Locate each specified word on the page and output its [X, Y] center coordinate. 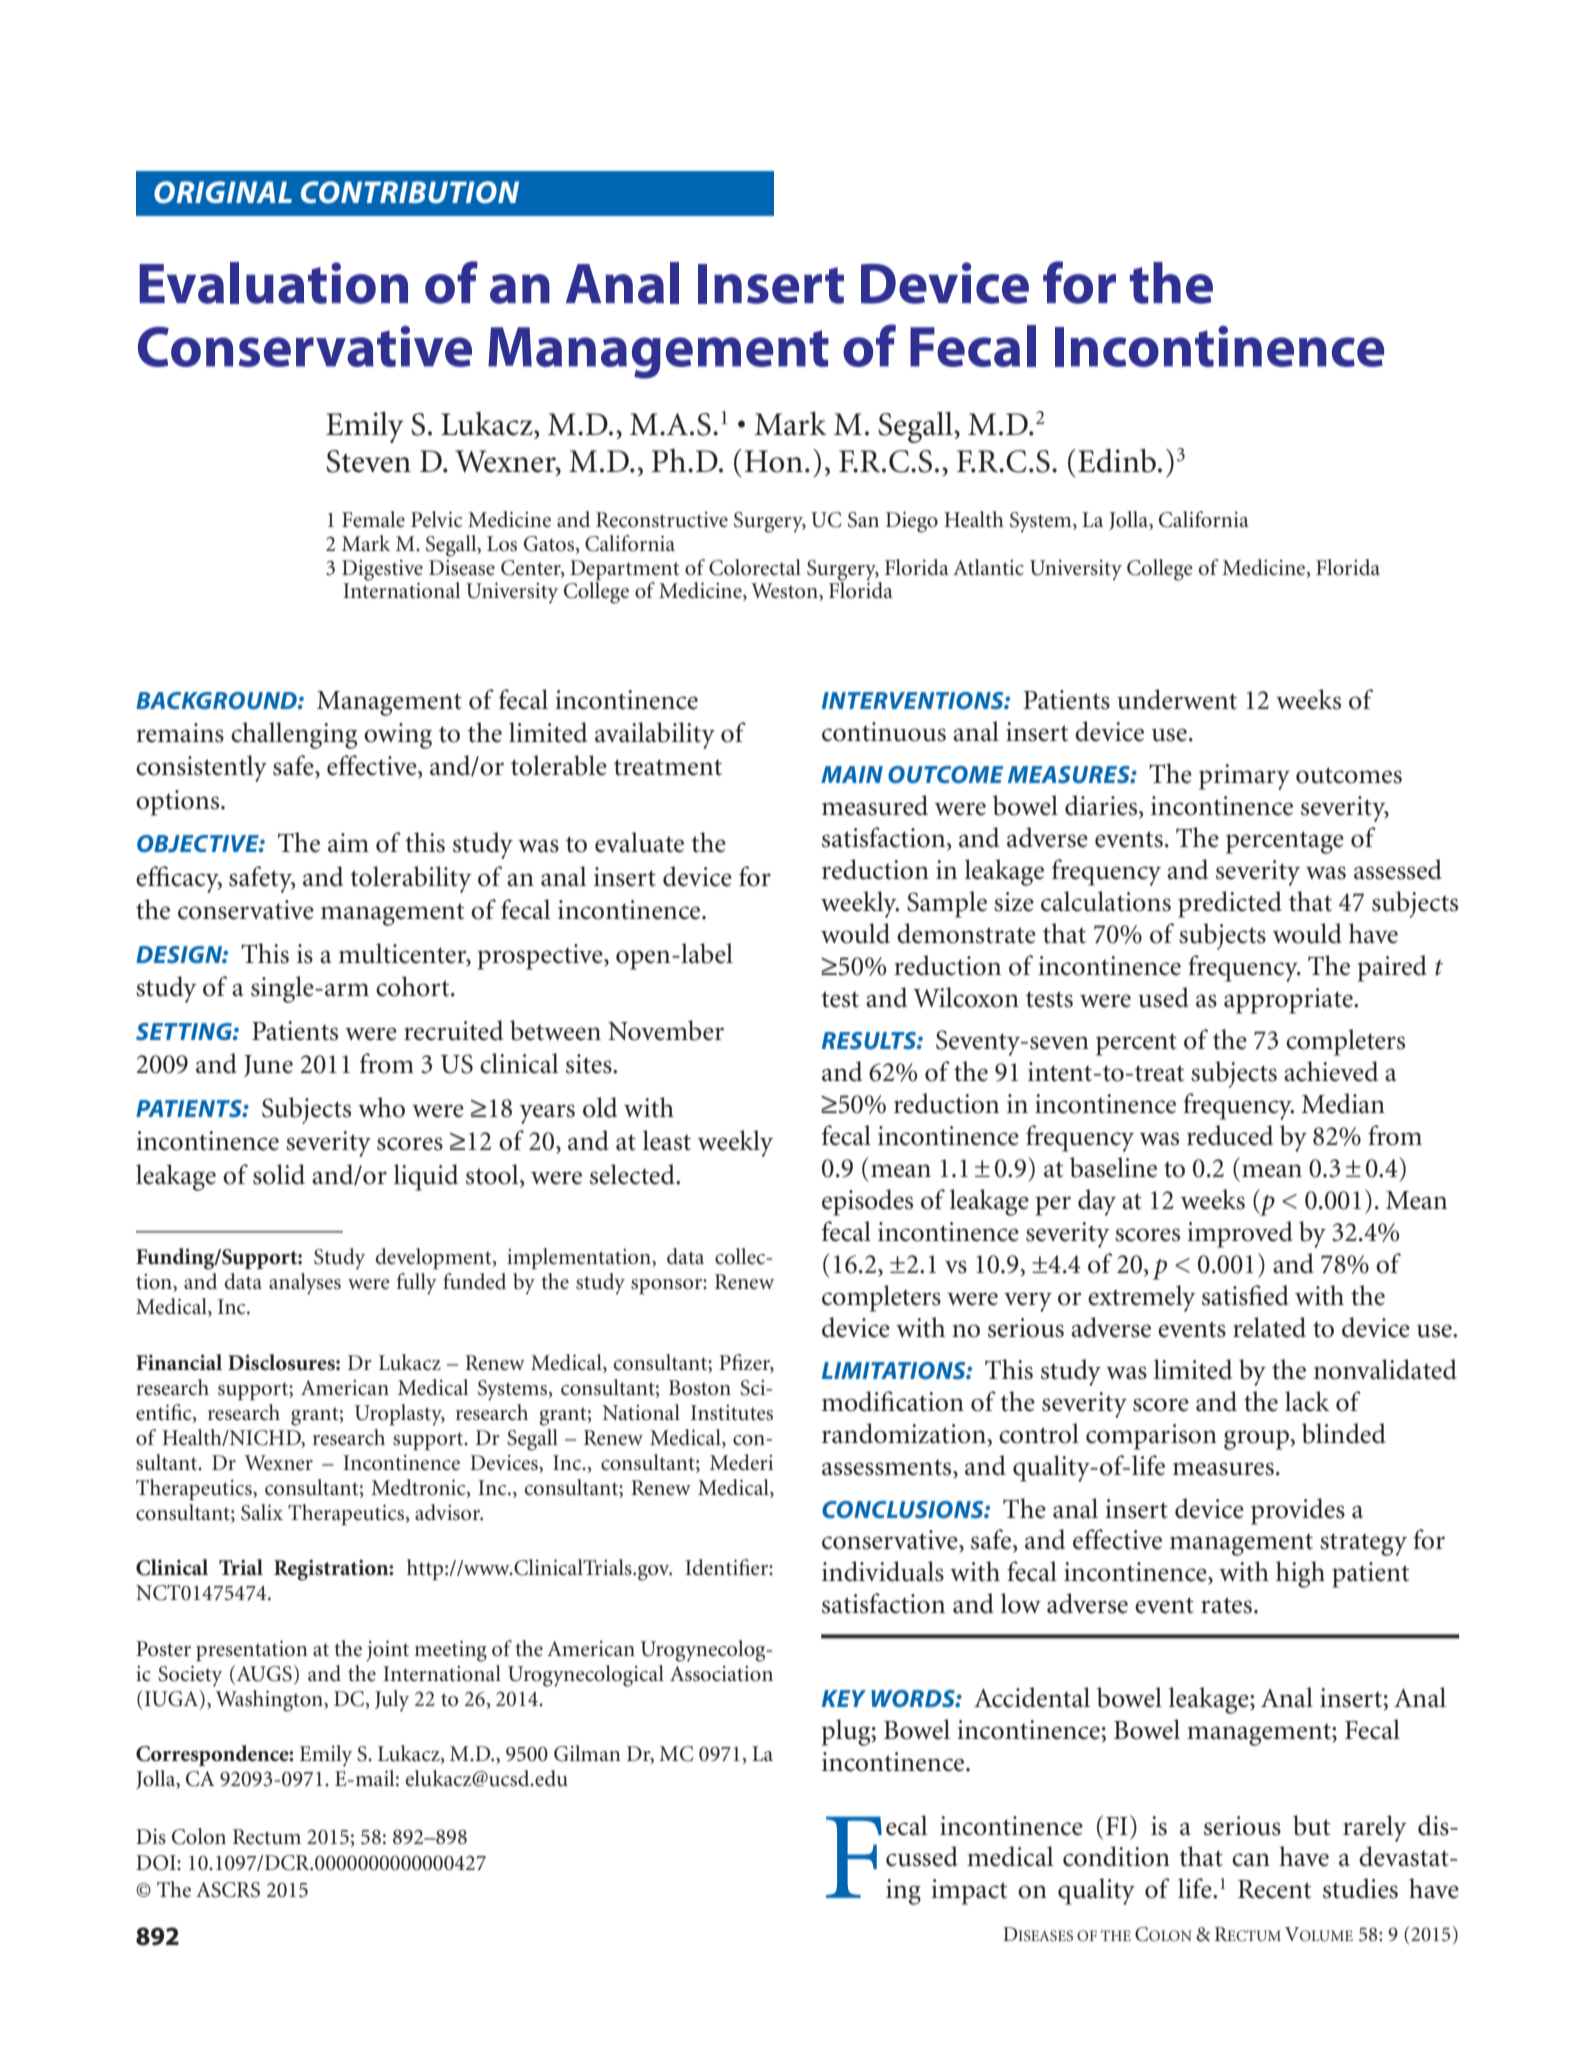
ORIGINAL [223, 192]
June [268, 1066]
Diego [912, 522]
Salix [262, 1512]
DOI [157, 1863]
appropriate [1289, 1001]
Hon [774, 461]
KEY [844, 1698]
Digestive [382, 570]
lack [1307, 1401]
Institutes [732, 1413]
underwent [1177, 699]
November [666, 1030]
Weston [785, 592]
